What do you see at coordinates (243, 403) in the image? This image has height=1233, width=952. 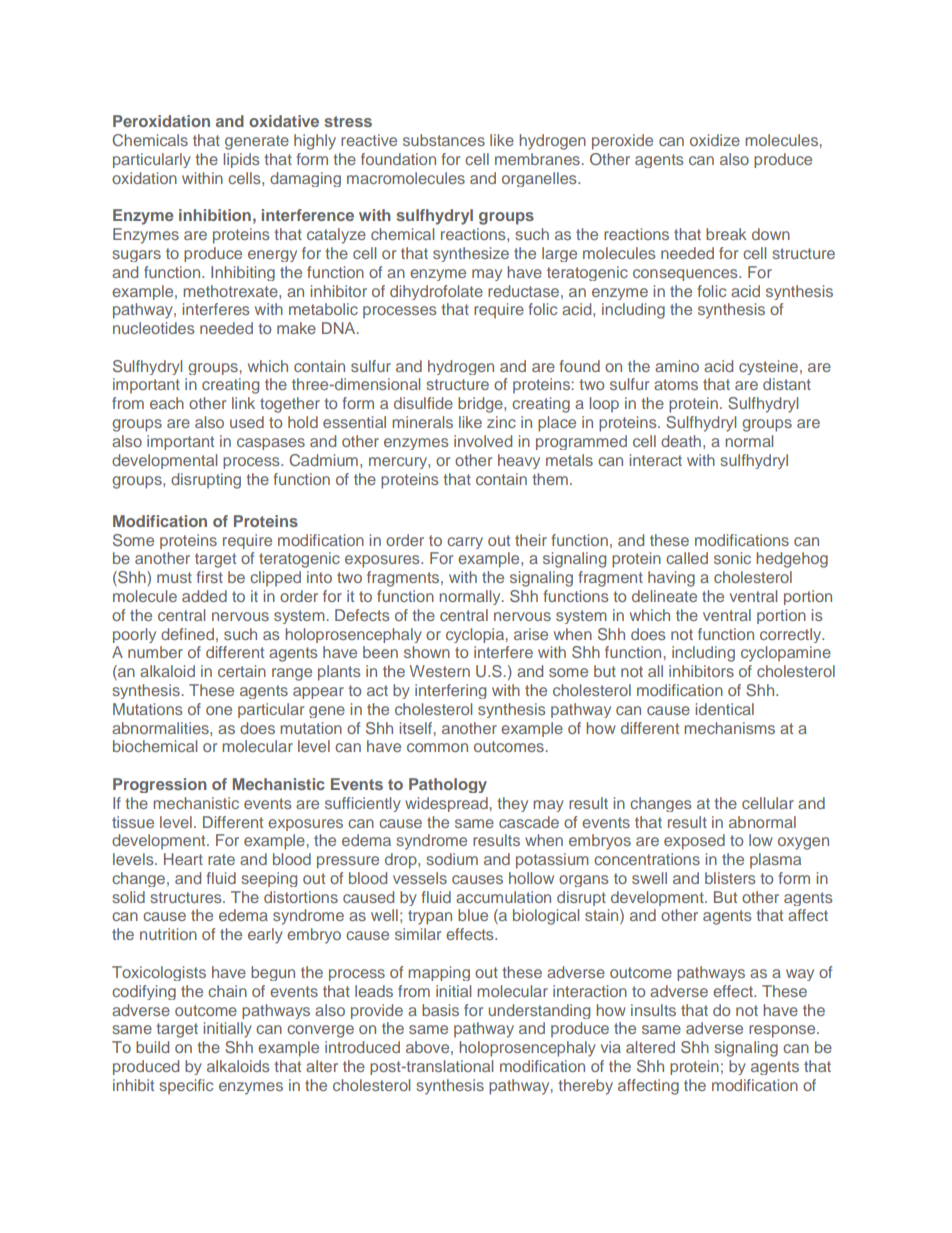 I see `link` at bounding box center [243, 403].
